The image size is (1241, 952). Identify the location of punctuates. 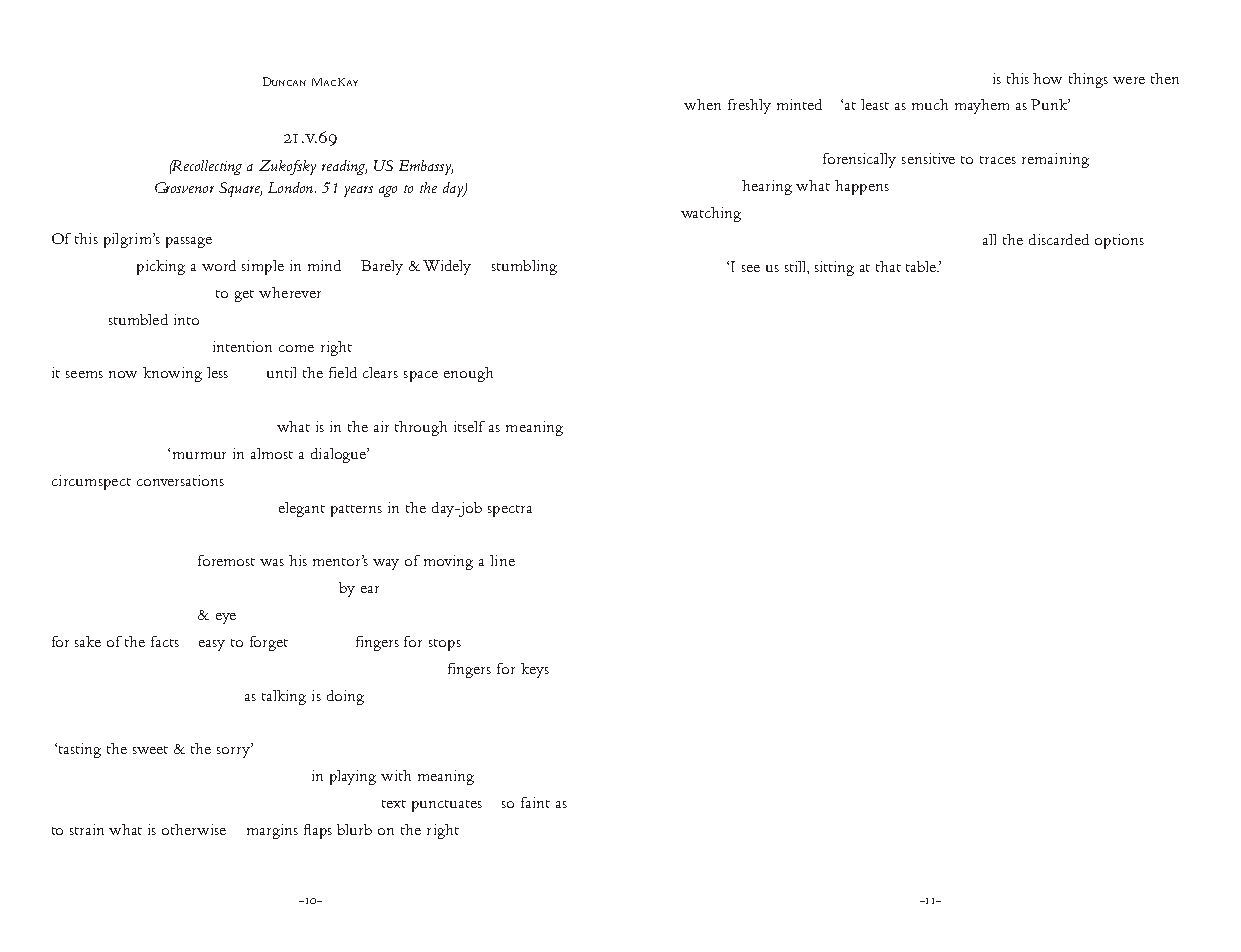
(447, 806).
